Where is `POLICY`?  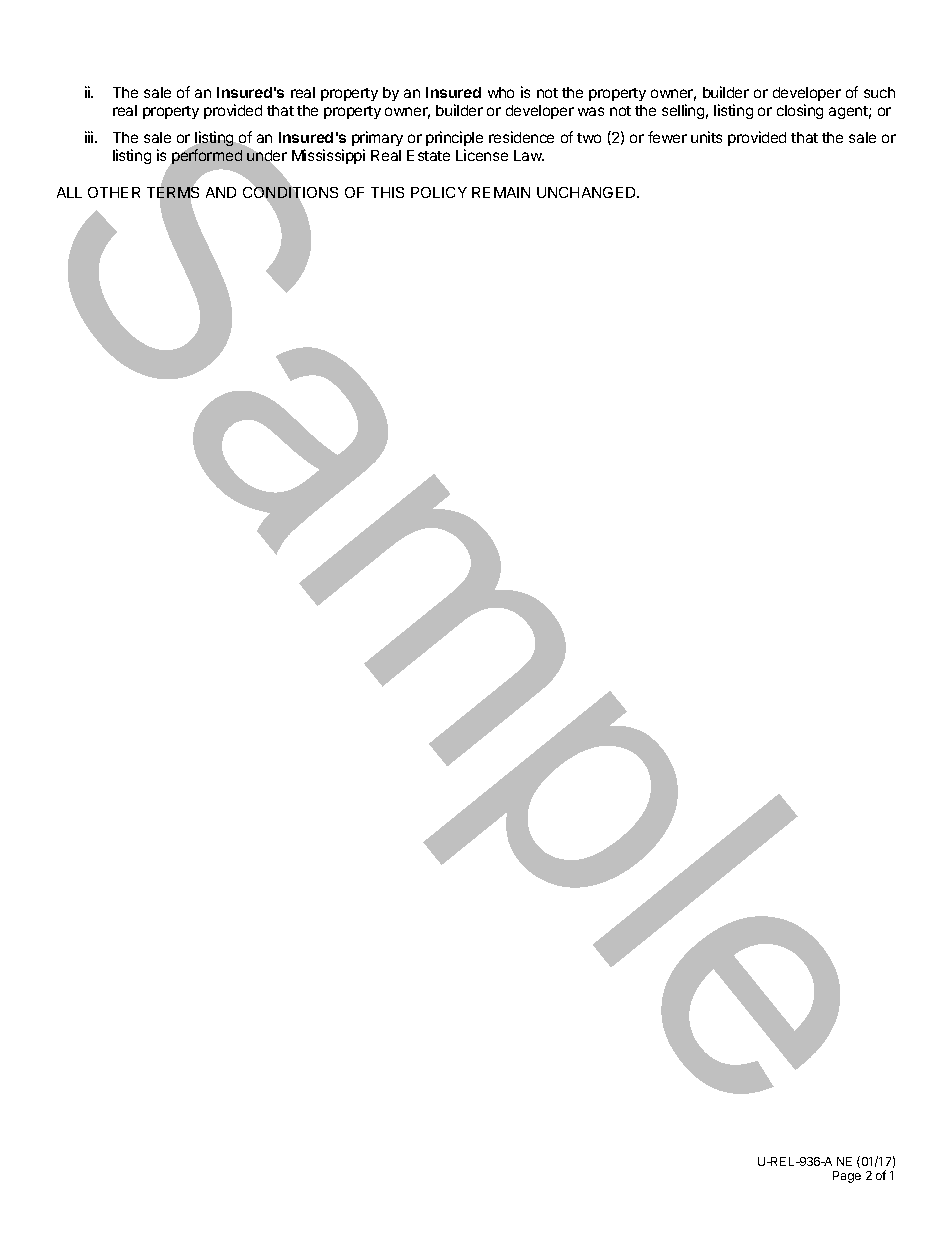 POLICY is located at coordinates (439, 192).
